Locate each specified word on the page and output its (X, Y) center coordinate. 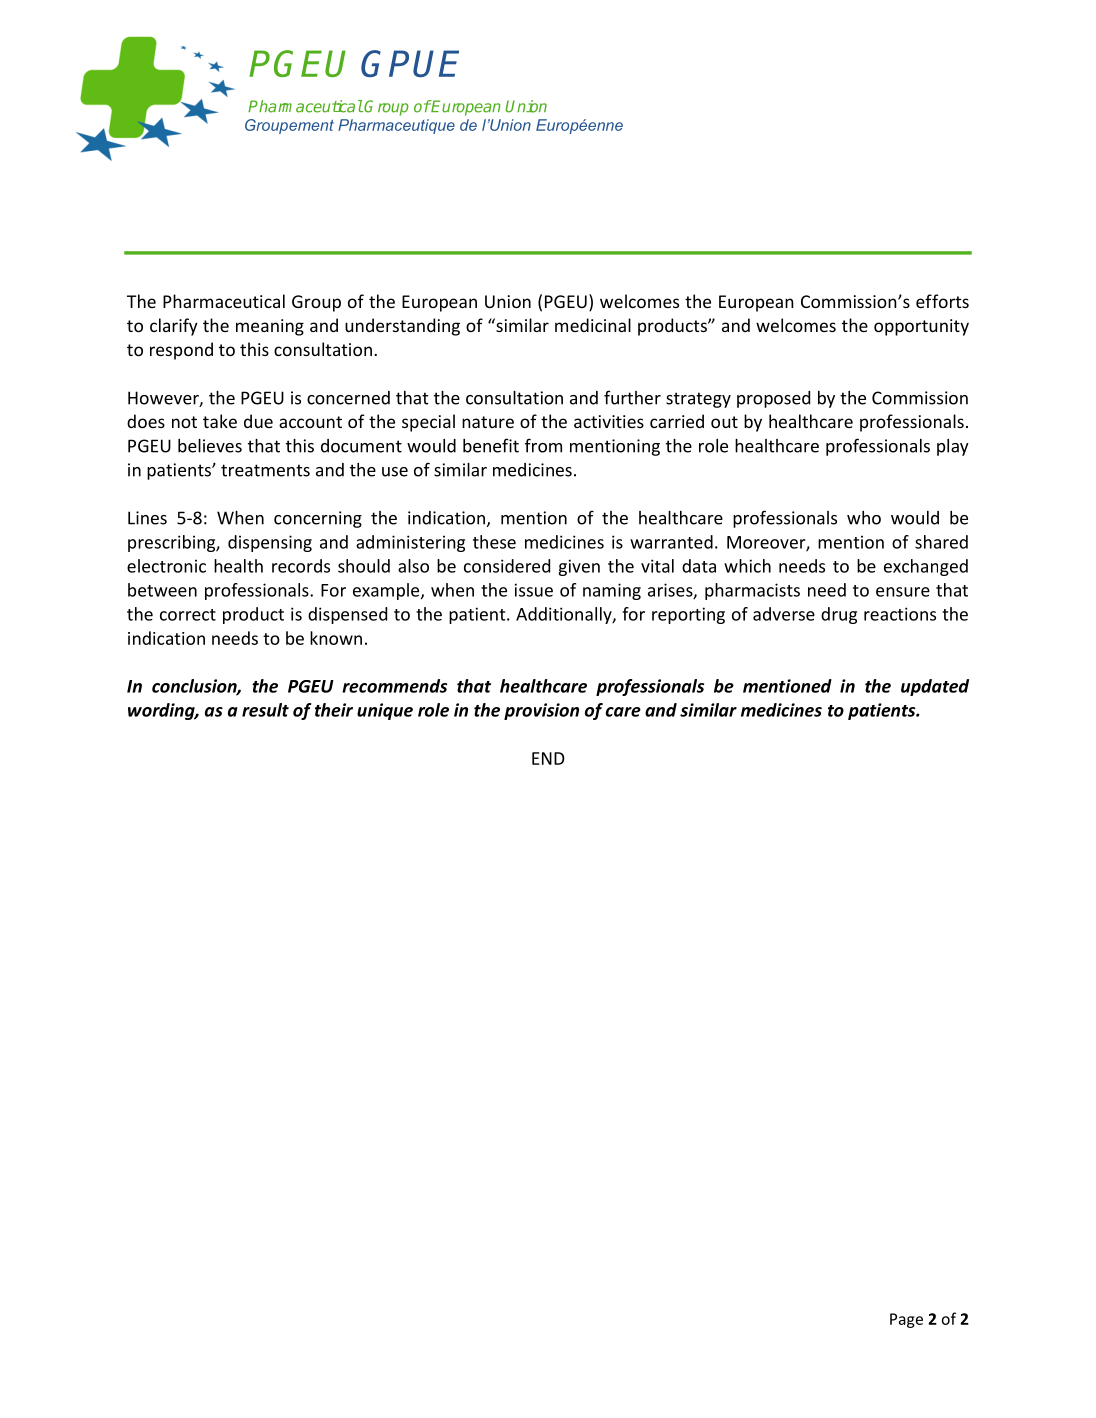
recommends (394, 686)
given (579, 567)
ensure (903, 592)
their (334, 710)
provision (541, 711)
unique (385, 711)
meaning (270, 327)
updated (935, 687)
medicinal (593, 325)
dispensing (270, 543)
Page (906, 1320)
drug (839, 615)
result (265, 710)
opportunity (921, 327)
